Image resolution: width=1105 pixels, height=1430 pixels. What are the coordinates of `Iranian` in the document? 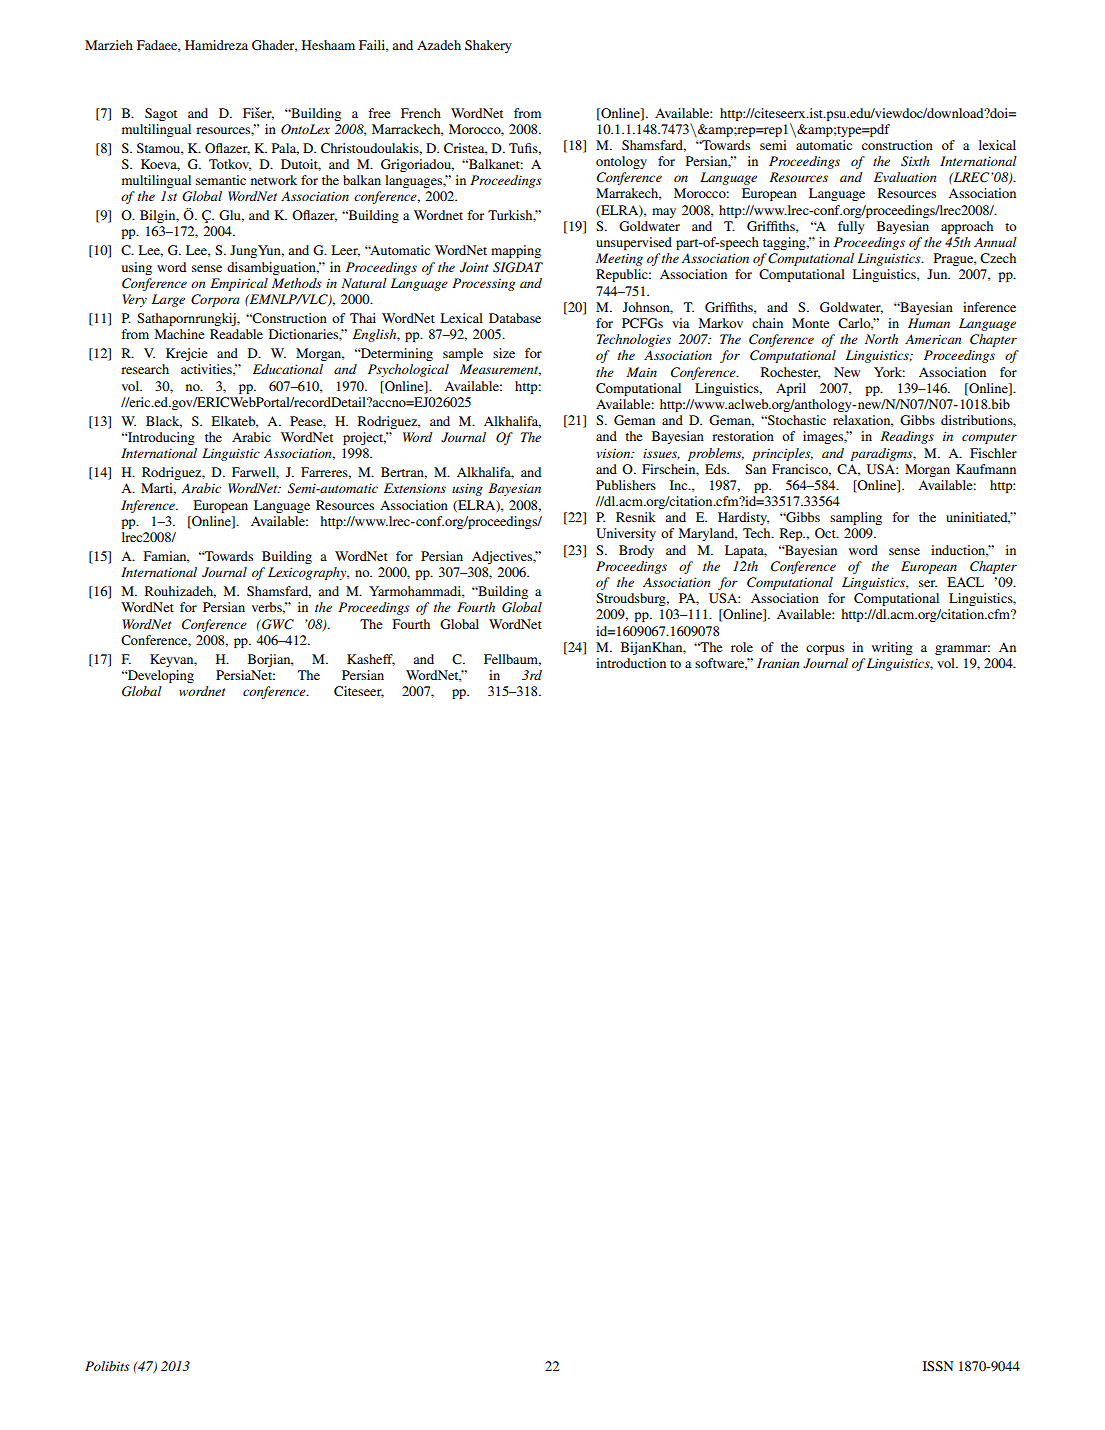 It's located at (778, 663).
